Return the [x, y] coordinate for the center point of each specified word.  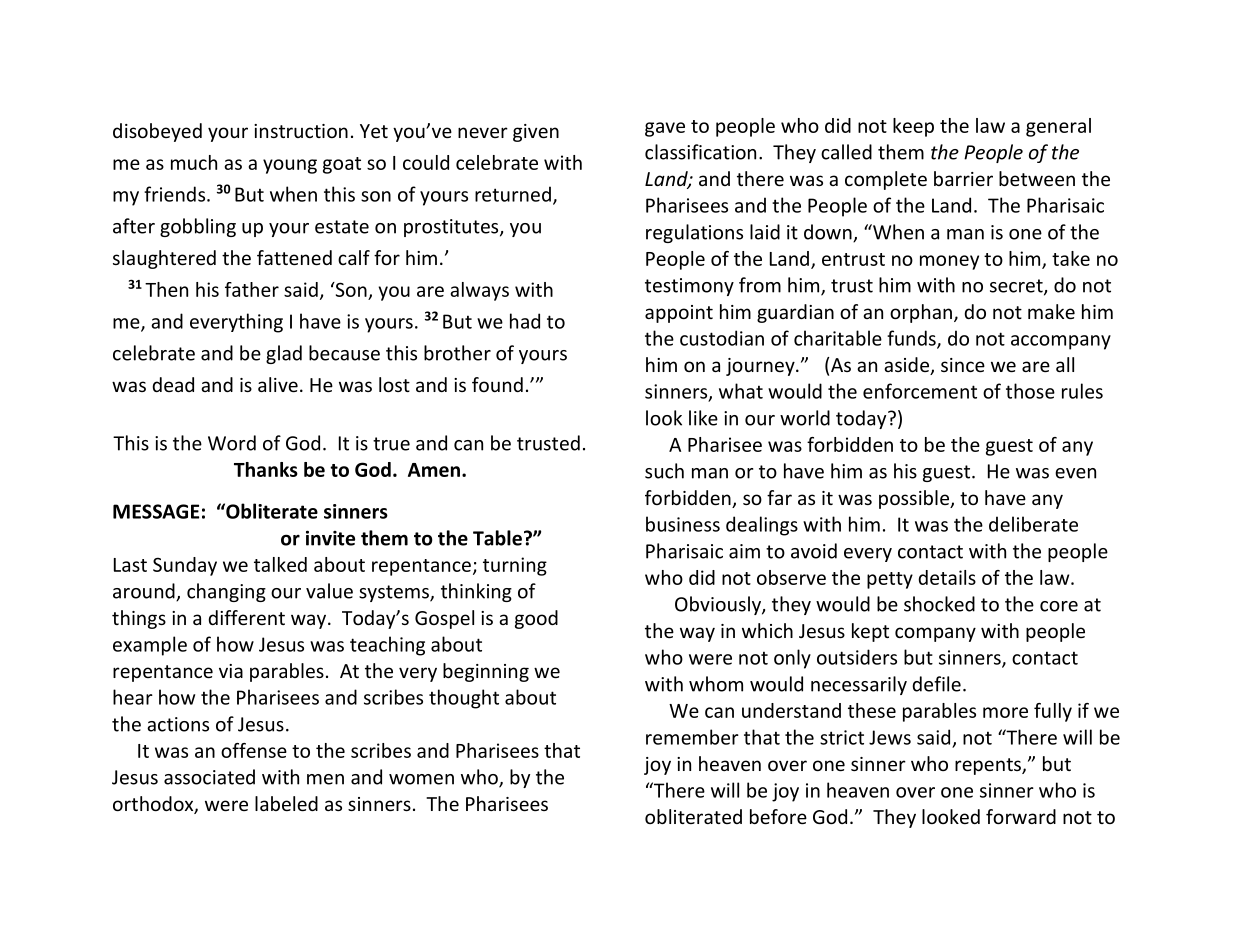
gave [665, 129]
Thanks [266, 469]
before [778, 816]
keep [913, 127]
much [194, 162]
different [247, 617]
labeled [286, 803]
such [664, 471]
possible [915, 499]
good [536, 619]
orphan [921, 313]
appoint [679, 314]
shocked [939, 604]
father [252, 289]
